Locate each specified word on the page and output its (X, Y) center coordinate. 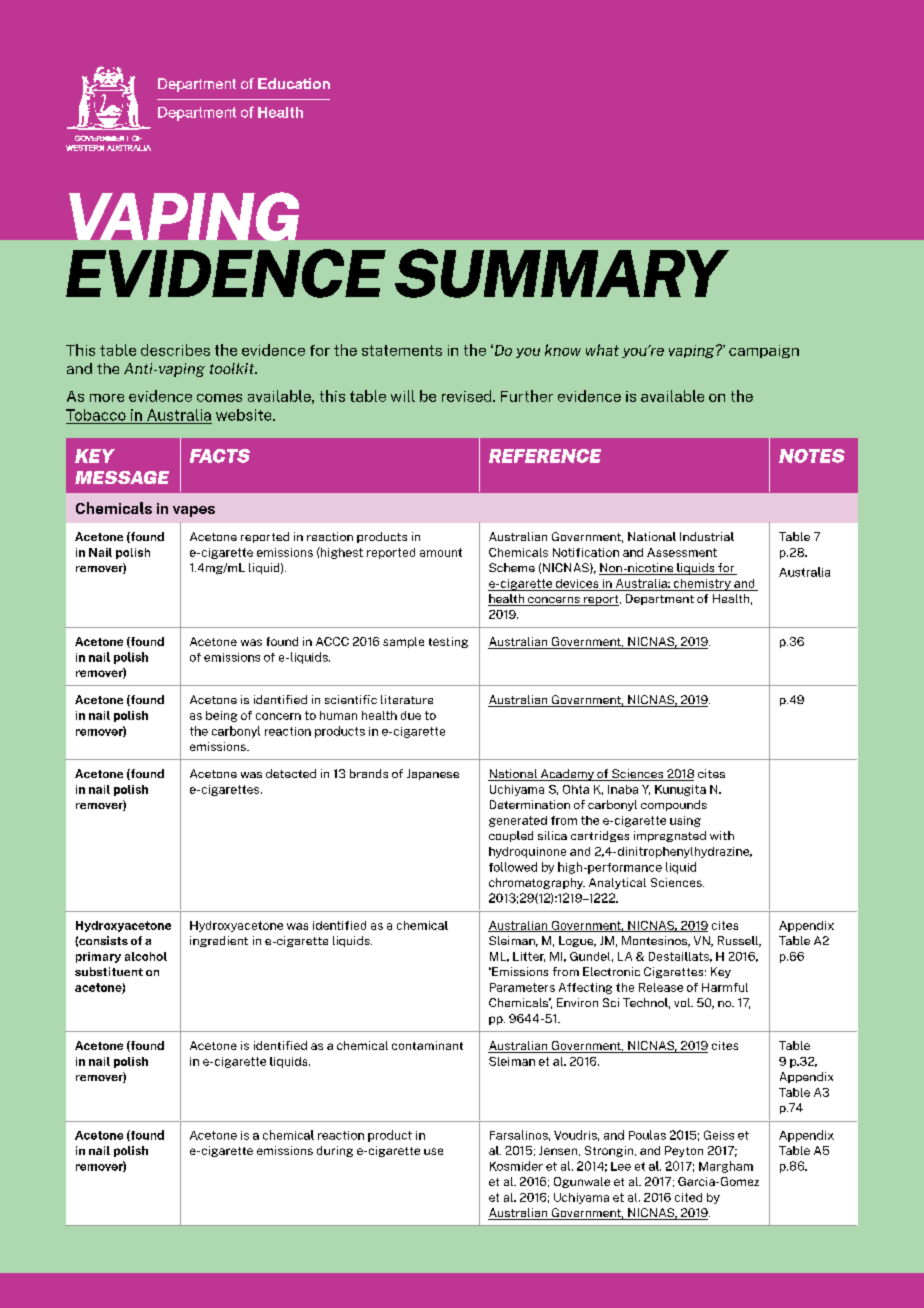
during (335, 1151)
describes (175, 350)
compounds (674, 805)
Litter (529, 957)
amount (441, 552)
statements (402, 350)
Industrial (707, 536)
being (221, 716)
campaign (764, 351)
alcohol (146, 956)
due (411, 715)
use (433, 1151)
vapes (194, 511)
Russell (739, 941)
